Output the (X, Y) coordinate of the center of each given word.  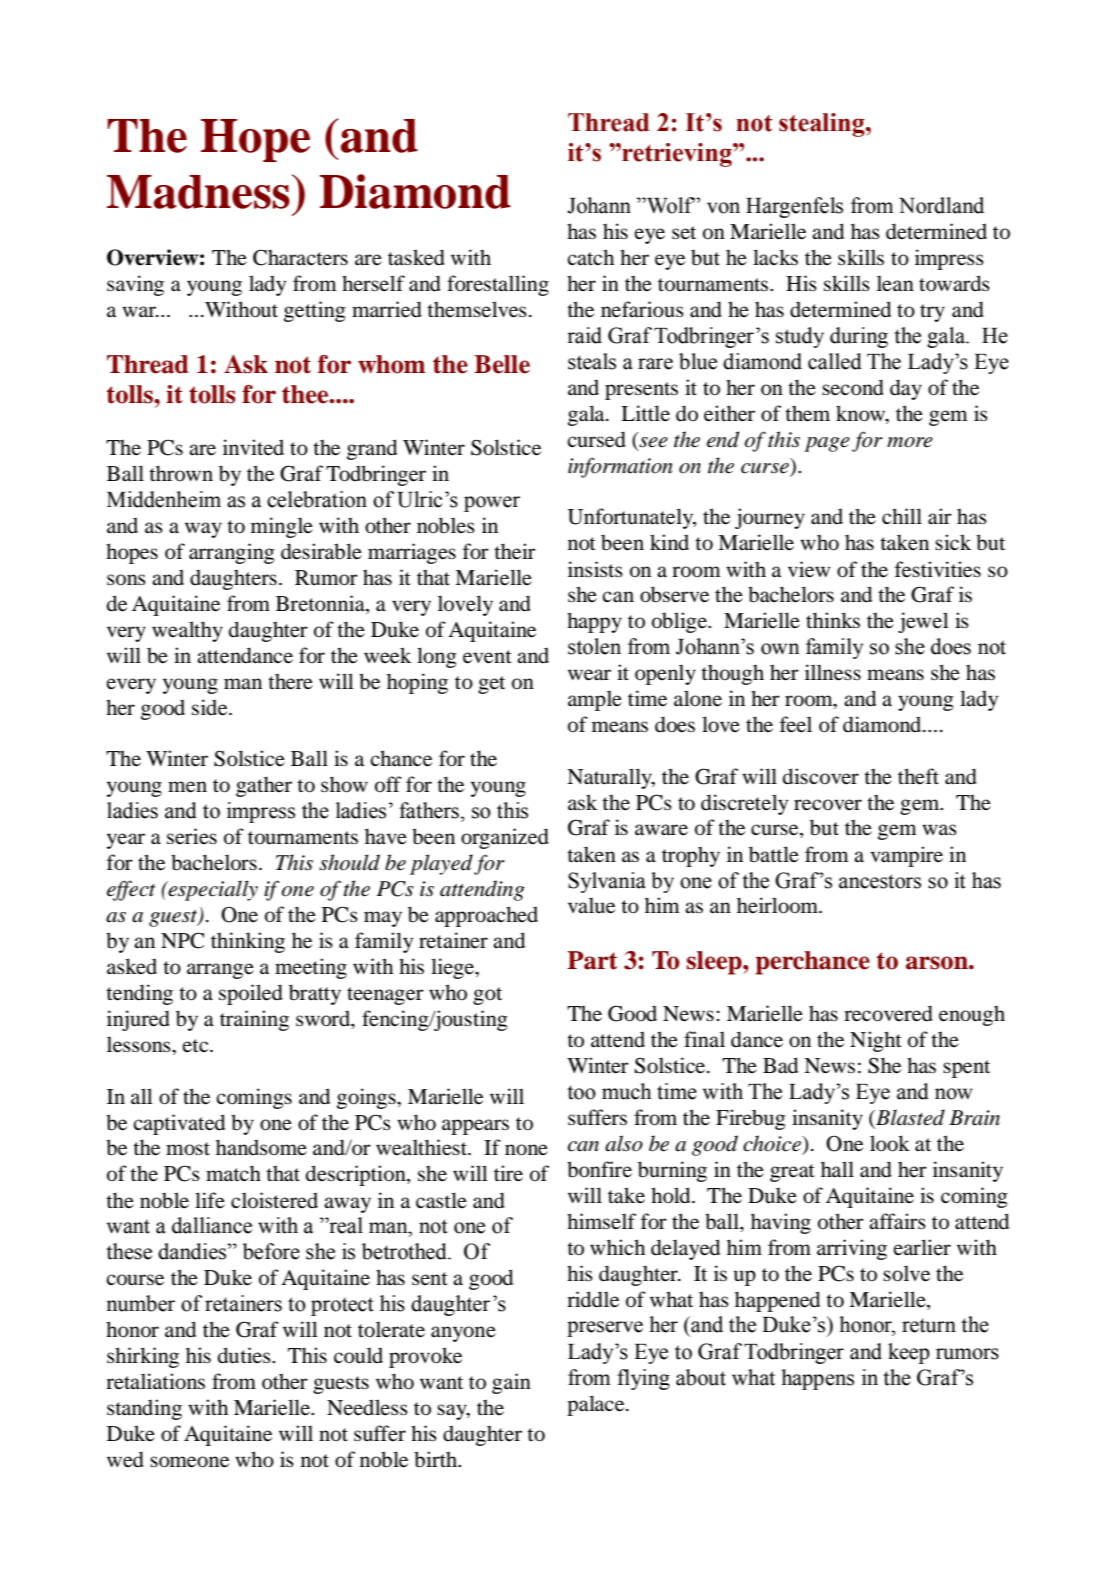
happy (594, 622)
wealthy (187, 631)
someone (189, 1462)
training (254, 1020)
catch (590, 257)
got (487, 996)
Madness (198, 192)
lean (895, 283)
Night (876, 1041)
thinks (833, 620)
